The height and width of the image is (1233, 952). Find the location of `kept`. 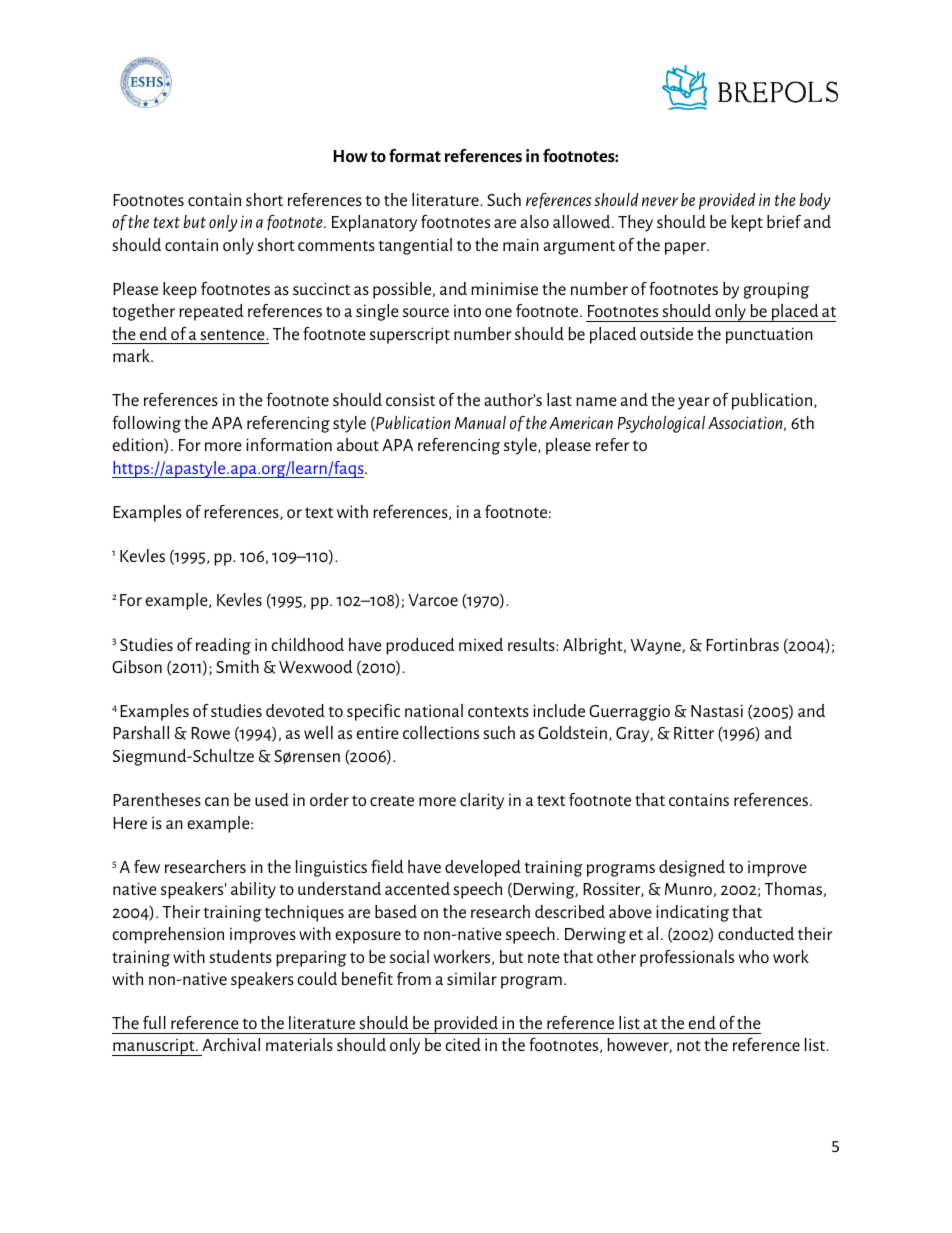

kept is located at coordinates (747, 223).
